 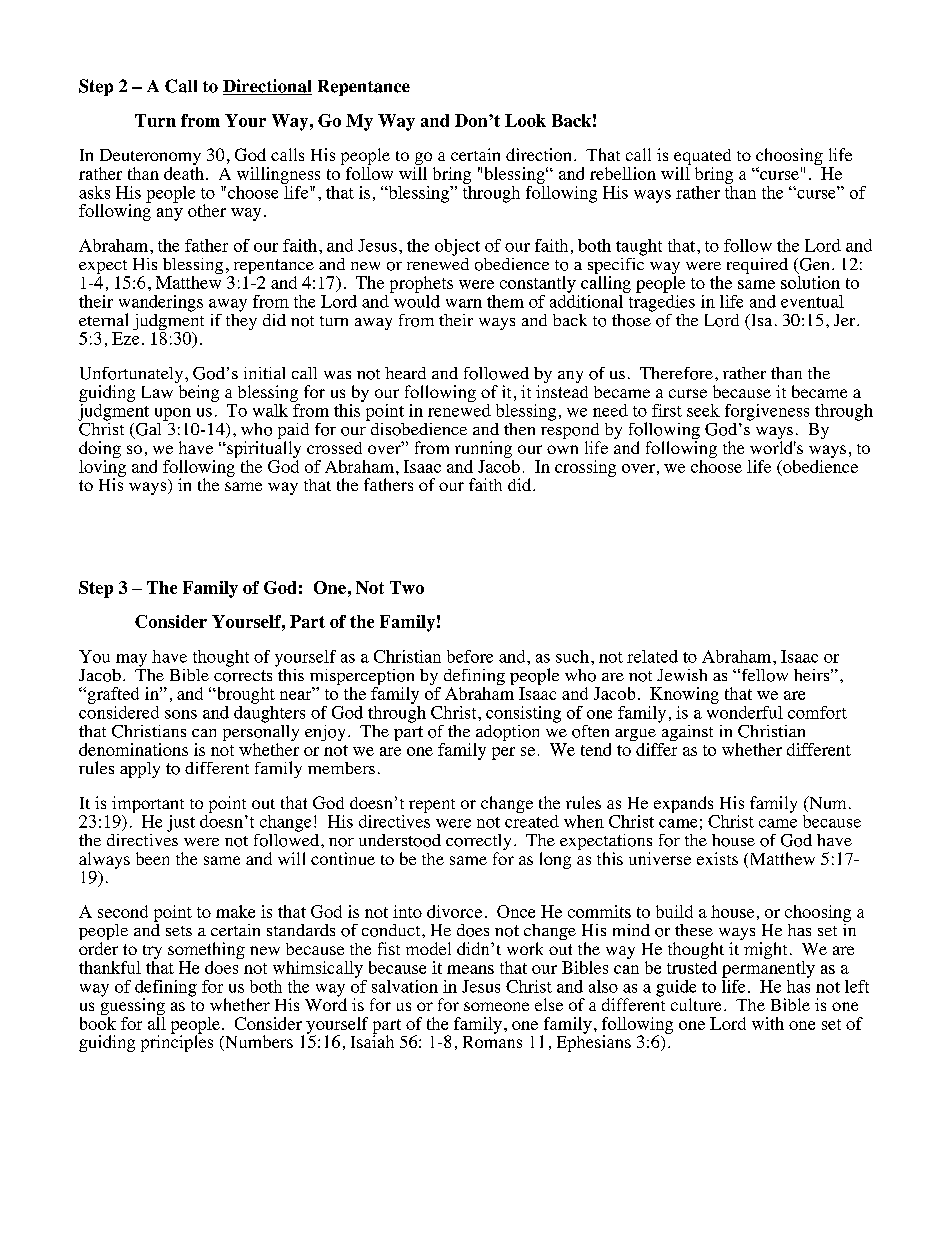 What do you see at coordinates (150, 158) in the image?
I see `Deuteronomy` at bounding box center [150, 158].
